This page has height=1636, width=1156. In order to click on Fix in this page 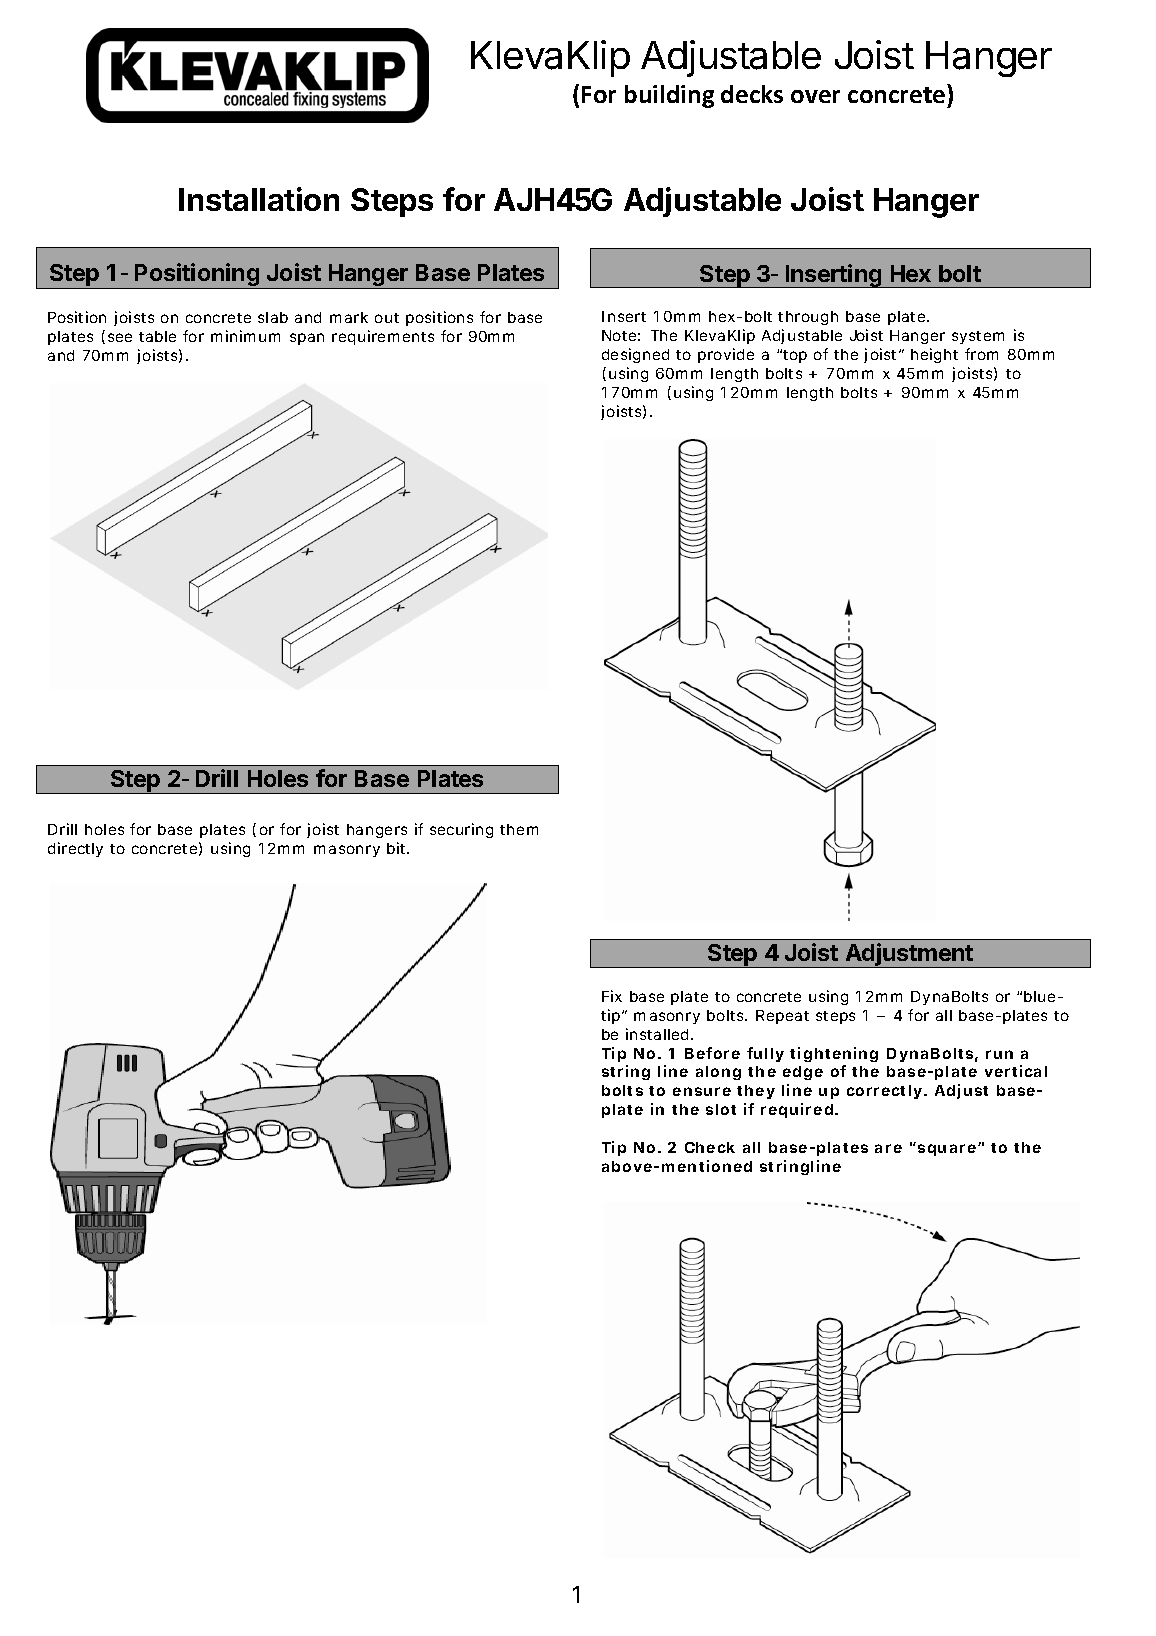, I will do `click(612, 996)`.
